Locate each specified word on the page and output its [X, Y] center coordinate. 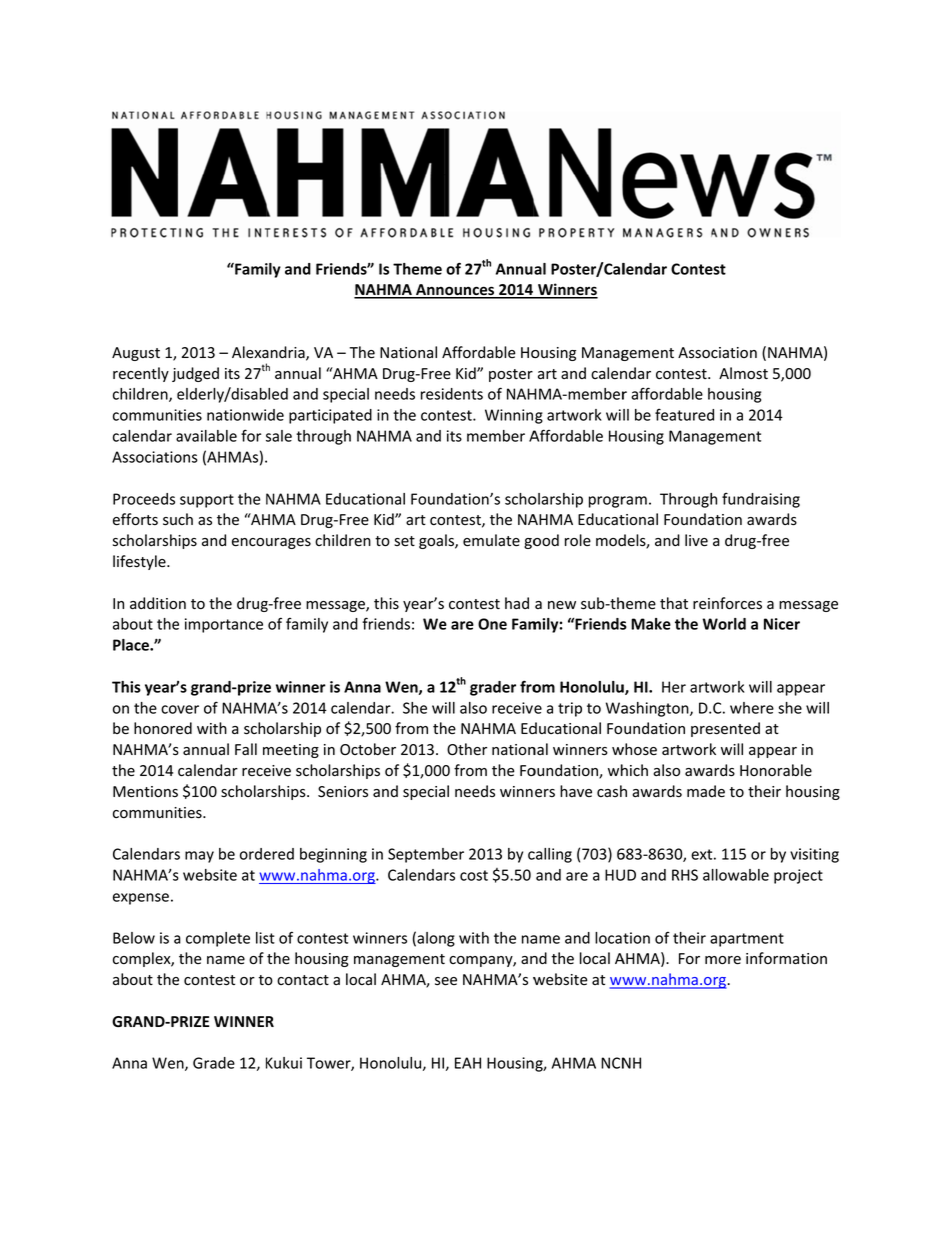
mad [701, 791]
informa [772, 958]
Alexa [250, 352]
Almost [743, 373]
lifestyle [140, 562]
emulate [491, 540]
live [696, 540]
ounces [470, 292]
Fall [246, 749]
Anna [129, 1063]
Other [467, 749]
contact [303, 980]
